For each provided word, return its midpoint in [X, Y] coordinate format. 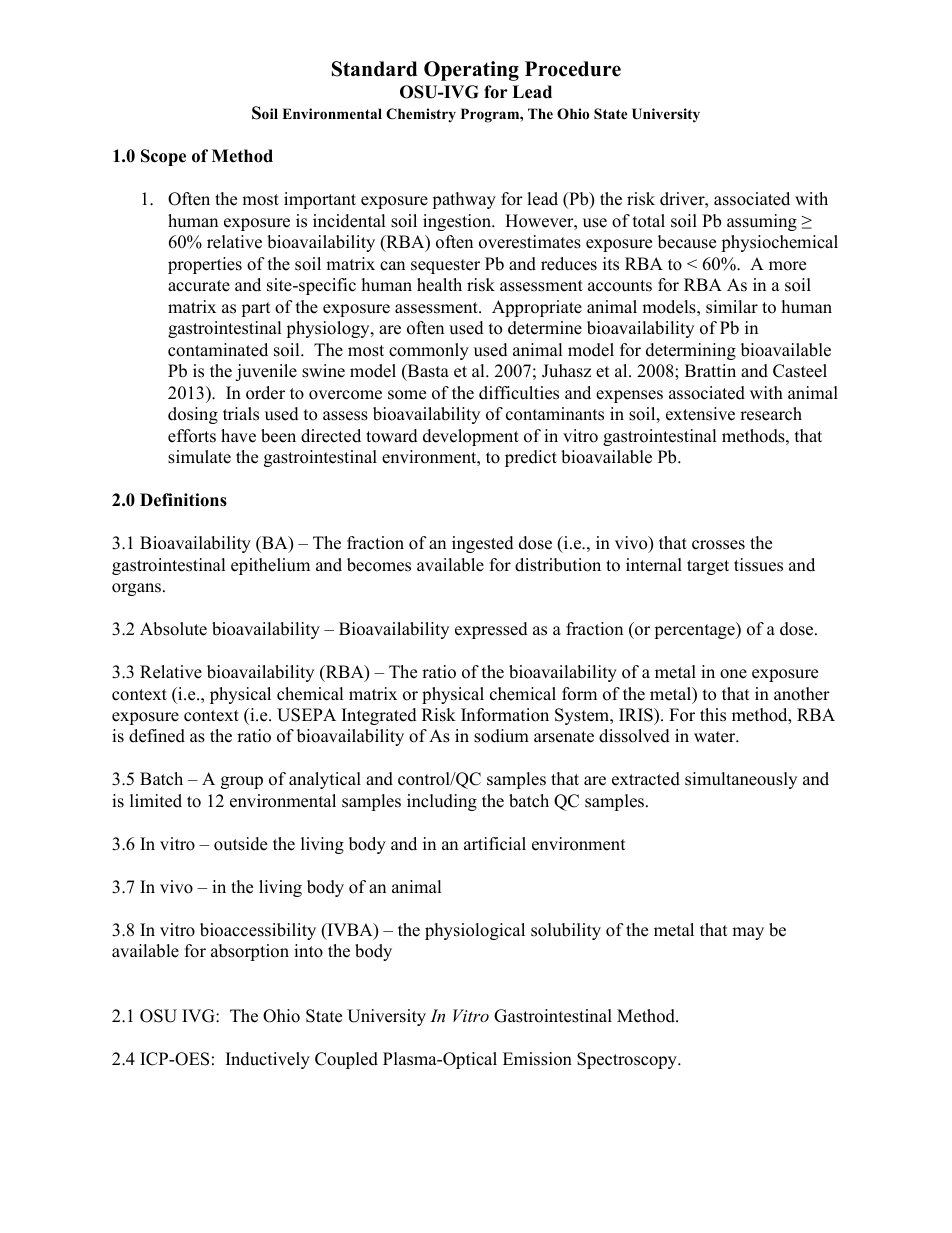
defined [157, 736]
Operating [471, 71]
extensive [700, 414]
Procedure [573, 69]
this [713, 715]
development [471, 437]
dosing [193, 415]
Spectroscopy [628, 1060]
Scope [163, 157]
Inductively [268, 1060]
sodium [501, 736]
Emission [537, 1059]
